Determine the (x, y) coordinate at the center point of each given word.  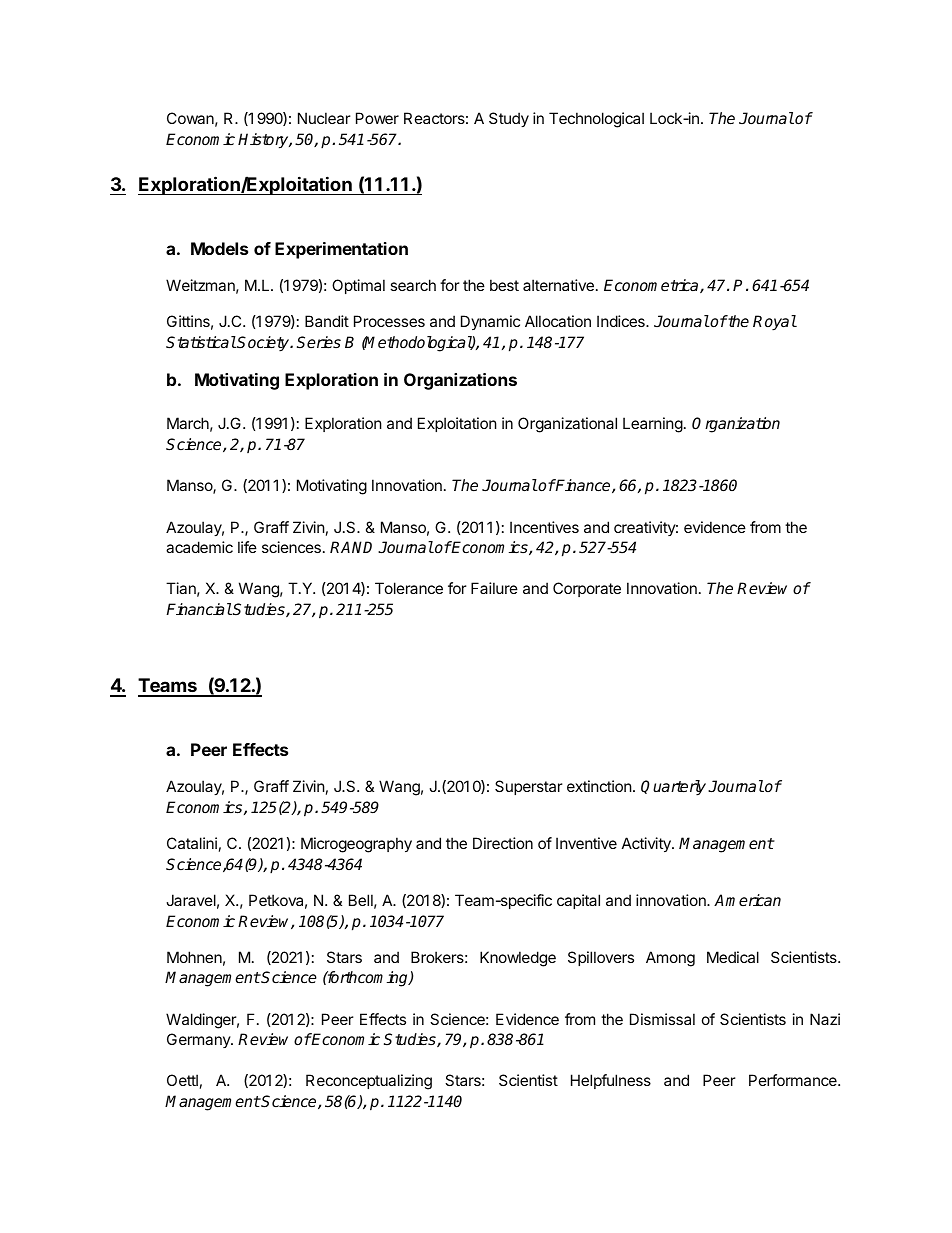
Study (509, 119)
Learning (653, 425)
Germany (200, 1040)
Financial (199, 609)
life (247, 547)
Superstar (529, 787)
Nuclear (324, 118)
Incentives (544, 527)
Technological (596, 120)
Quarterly (673, 788)
